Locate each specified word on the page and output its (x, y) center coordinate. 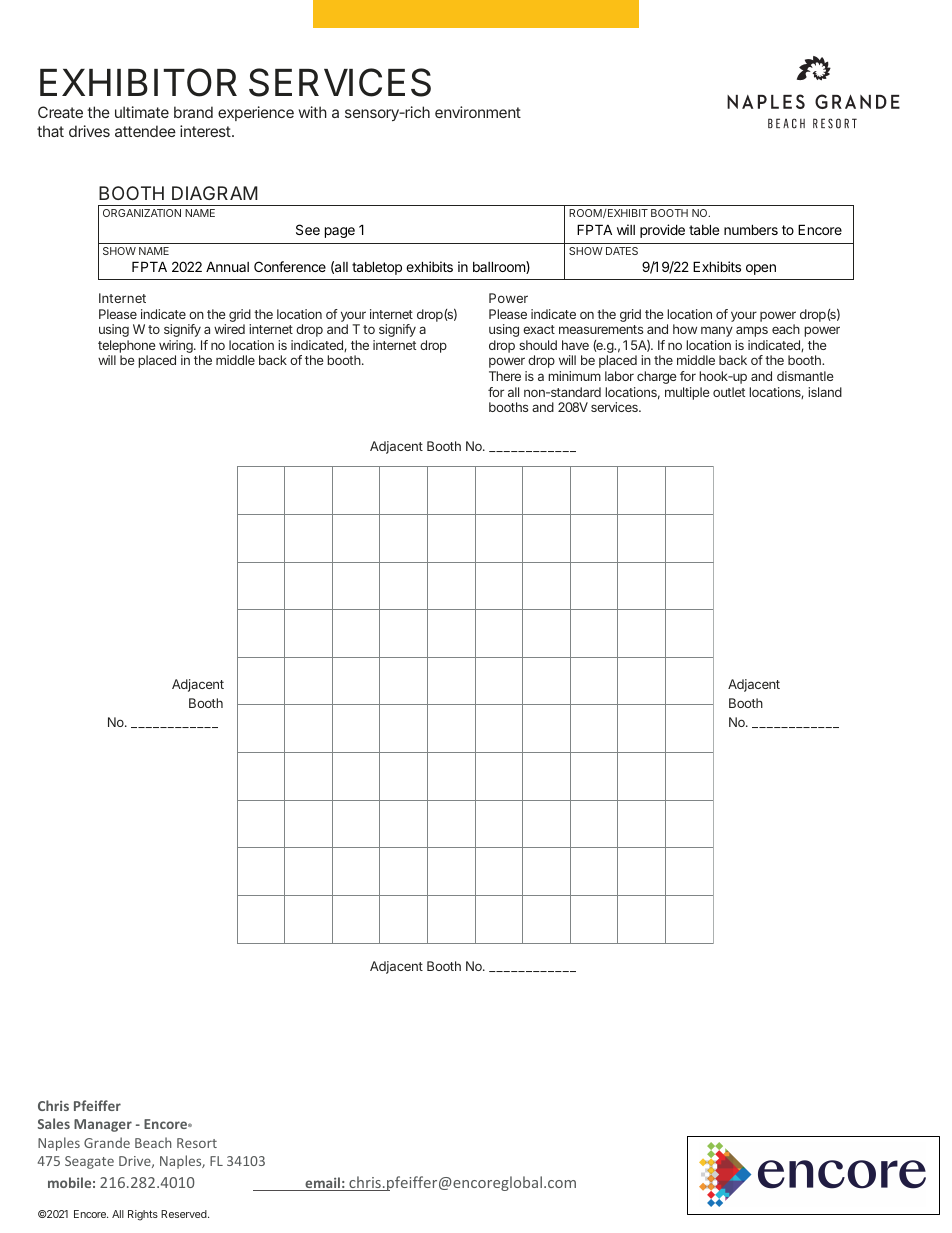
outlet (729, 392)
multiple (687, 393)
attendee (145, 131)
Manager (103, 1125)
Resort (197, 1143)
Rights (143, 1215)
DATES (622, 251)
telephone (127, 348)
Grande (107, 1142)
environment (478, 112)
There (505, 376)
